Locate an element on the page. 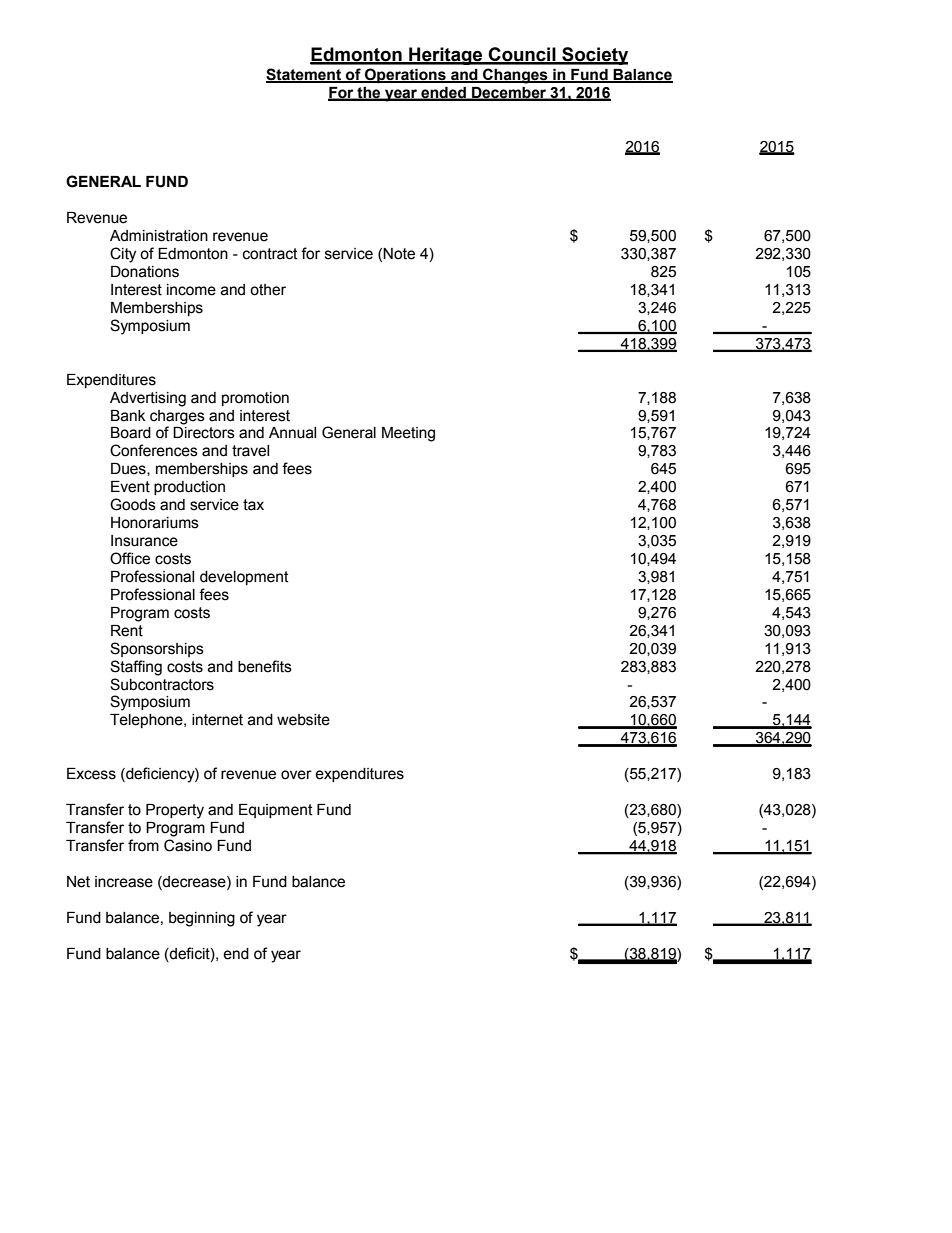 This document has height=1233, width=952. Note is located at coordinates (399, 254).
